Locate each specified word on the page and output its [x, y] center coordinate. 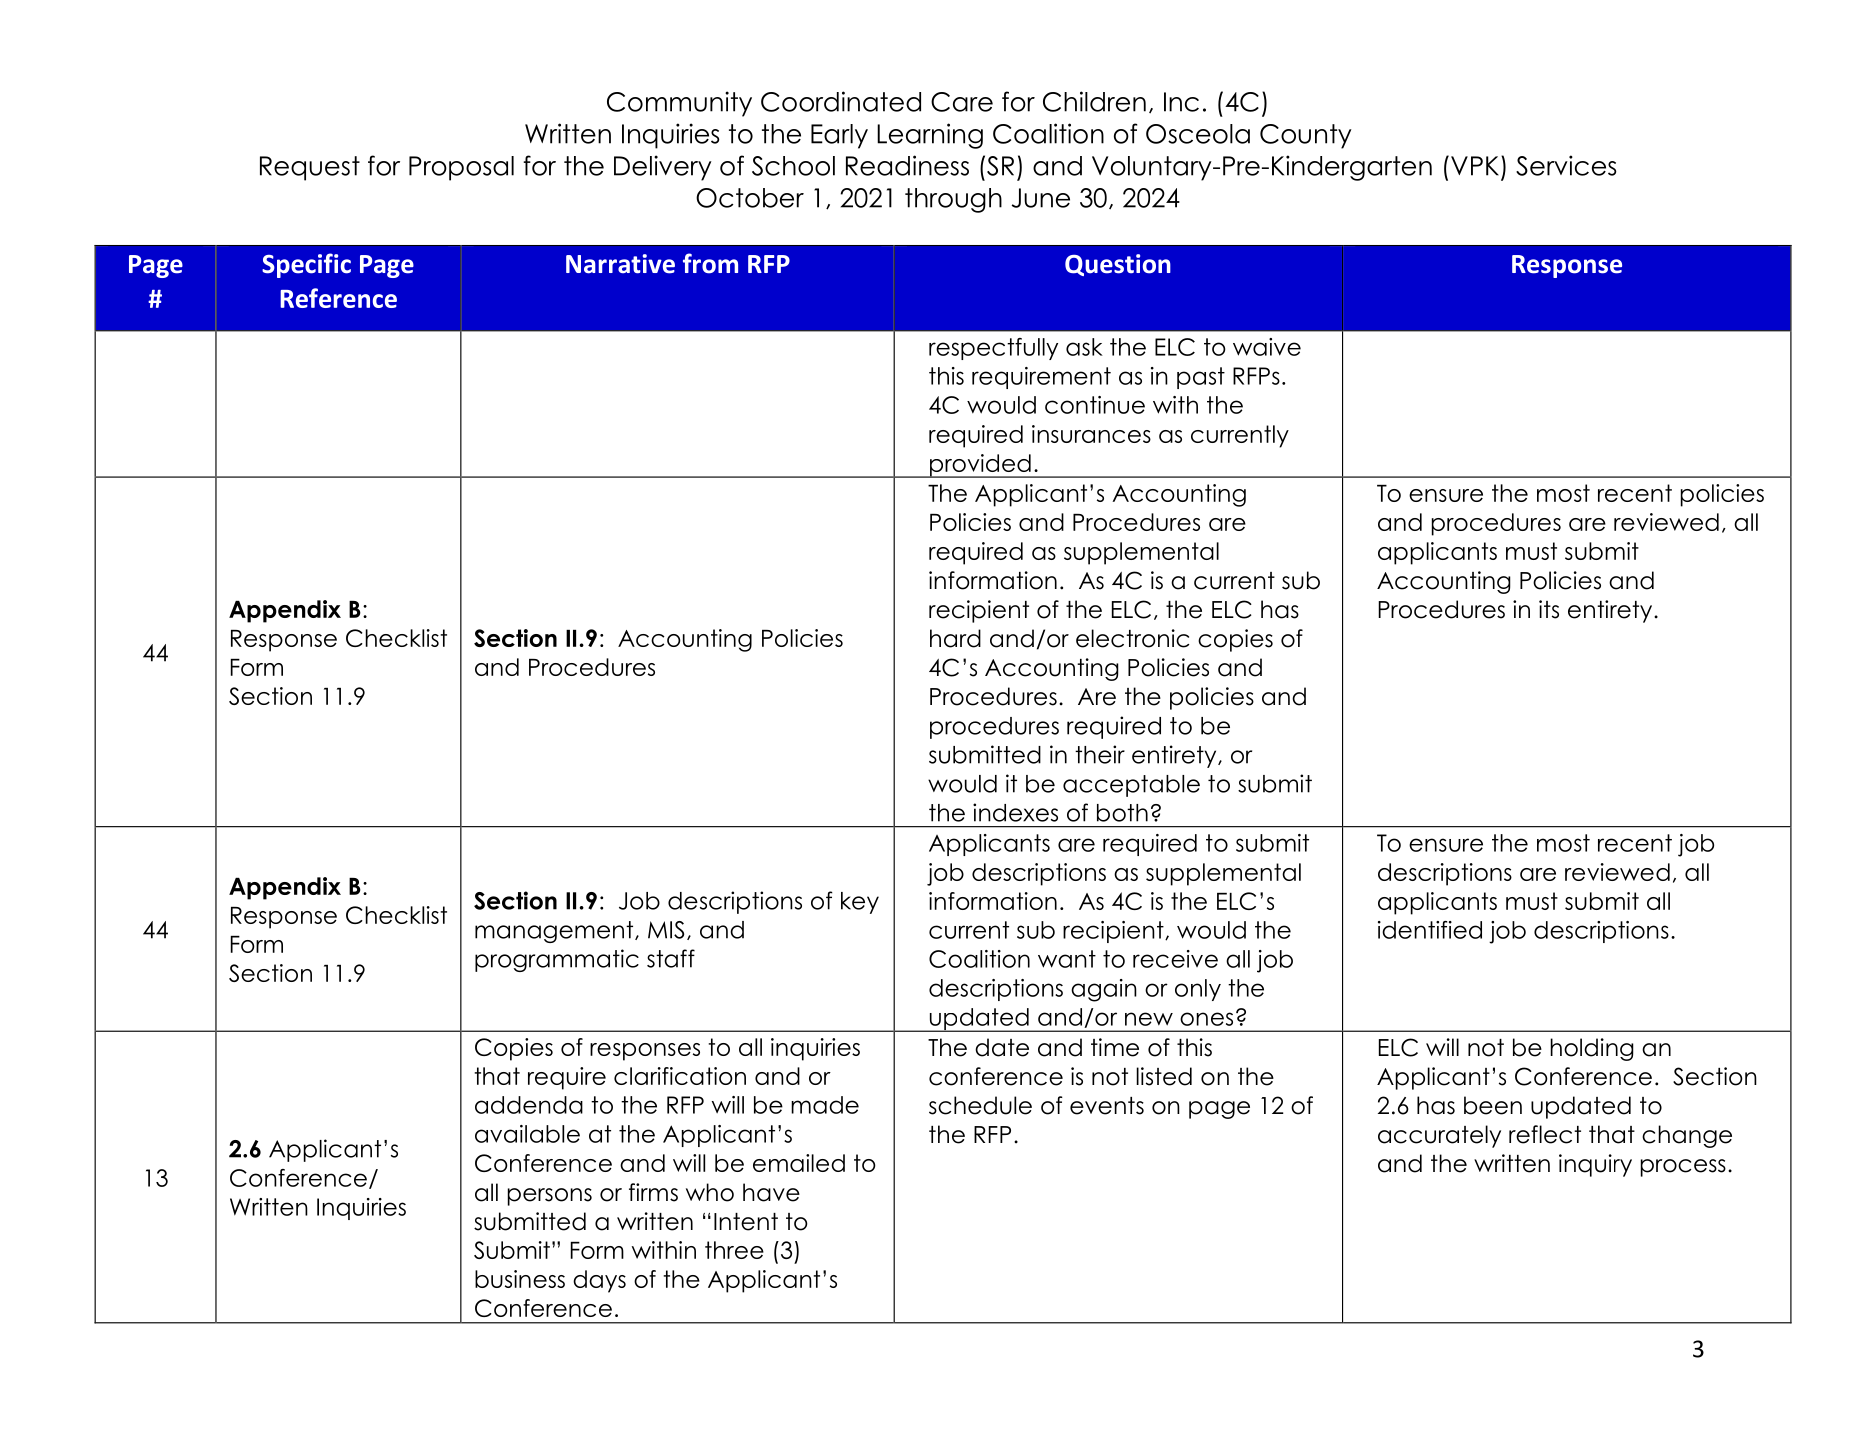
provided [980, 466]
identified [1430, 930]
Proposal [461, 168]
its [1549, 609]
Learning [930, 136]
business [520, 1279]
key [860, 903]
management [555, 932]
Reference [338, 298]
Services [1566, 165]
